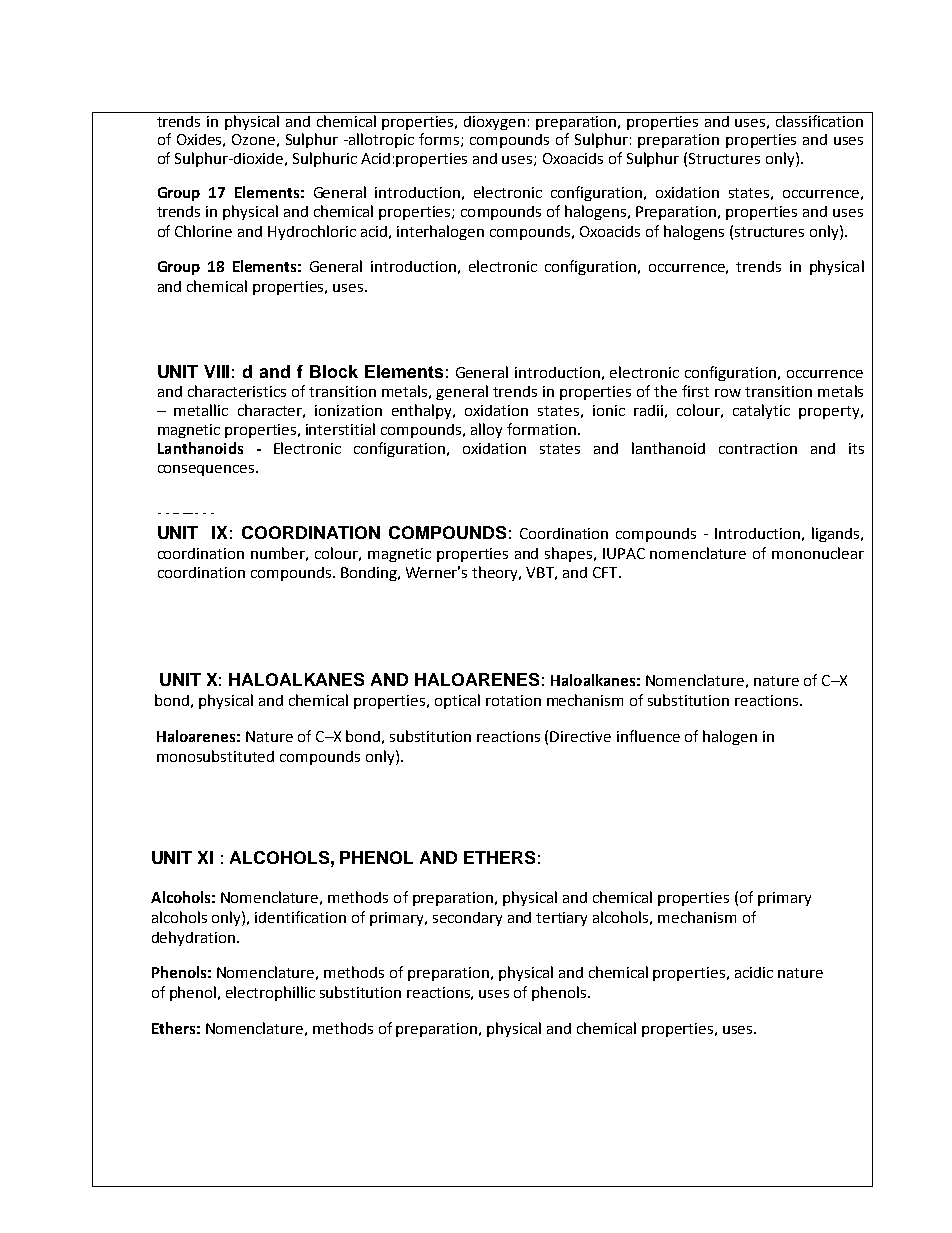  I want to click on mononuclear, so click(818, 553).
